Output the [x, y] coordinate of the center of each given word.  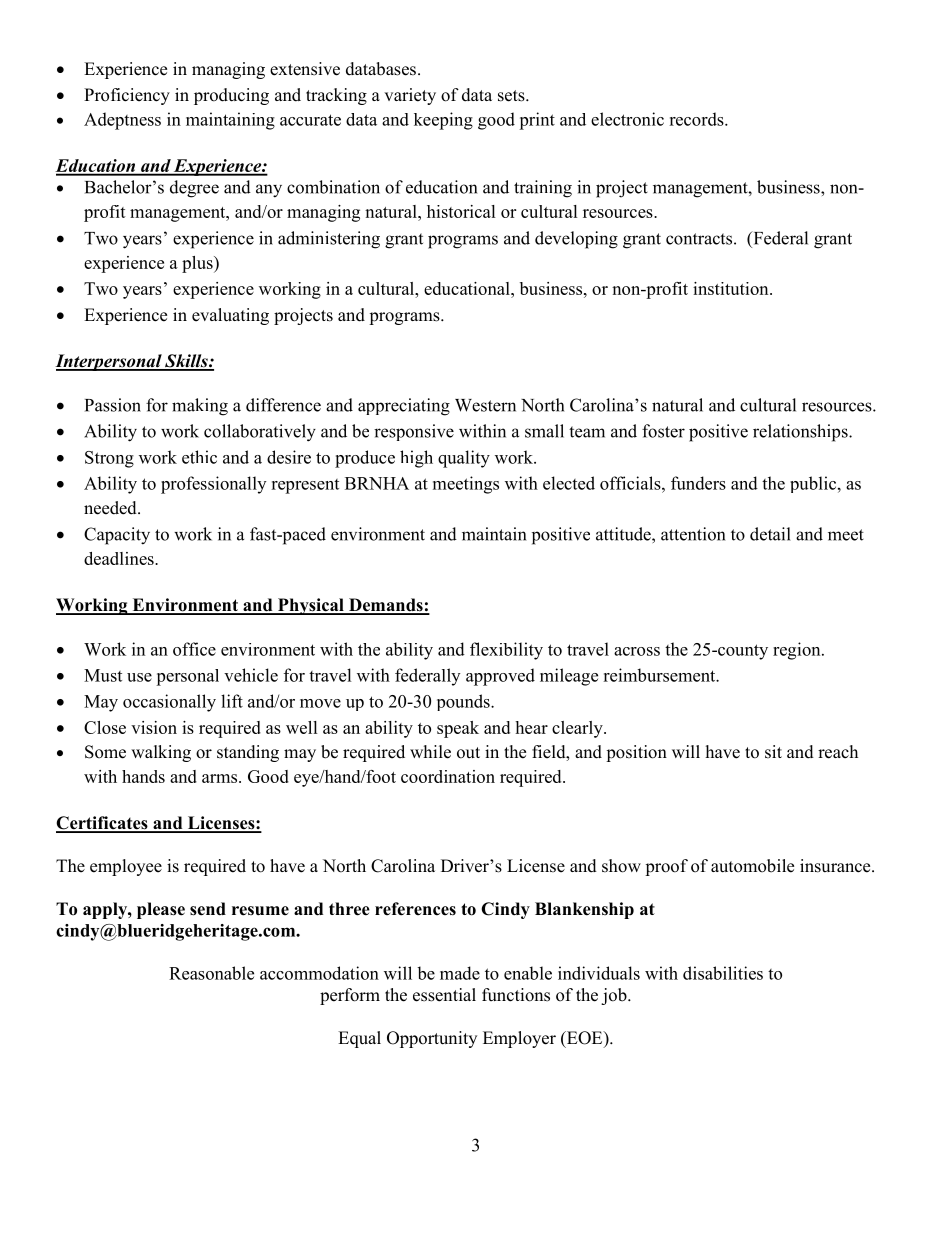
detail [770, 534]
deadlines [120, 558]
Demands [385, 606]
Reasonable [211, 973]
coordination [448, 776]
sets [512, 96]
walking [161, 753]
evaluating [230, 316]
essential [444, 995]
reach [838, 752]
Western [485, 405]
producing [231, 96]
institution [732, 288]
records [697, 119]
